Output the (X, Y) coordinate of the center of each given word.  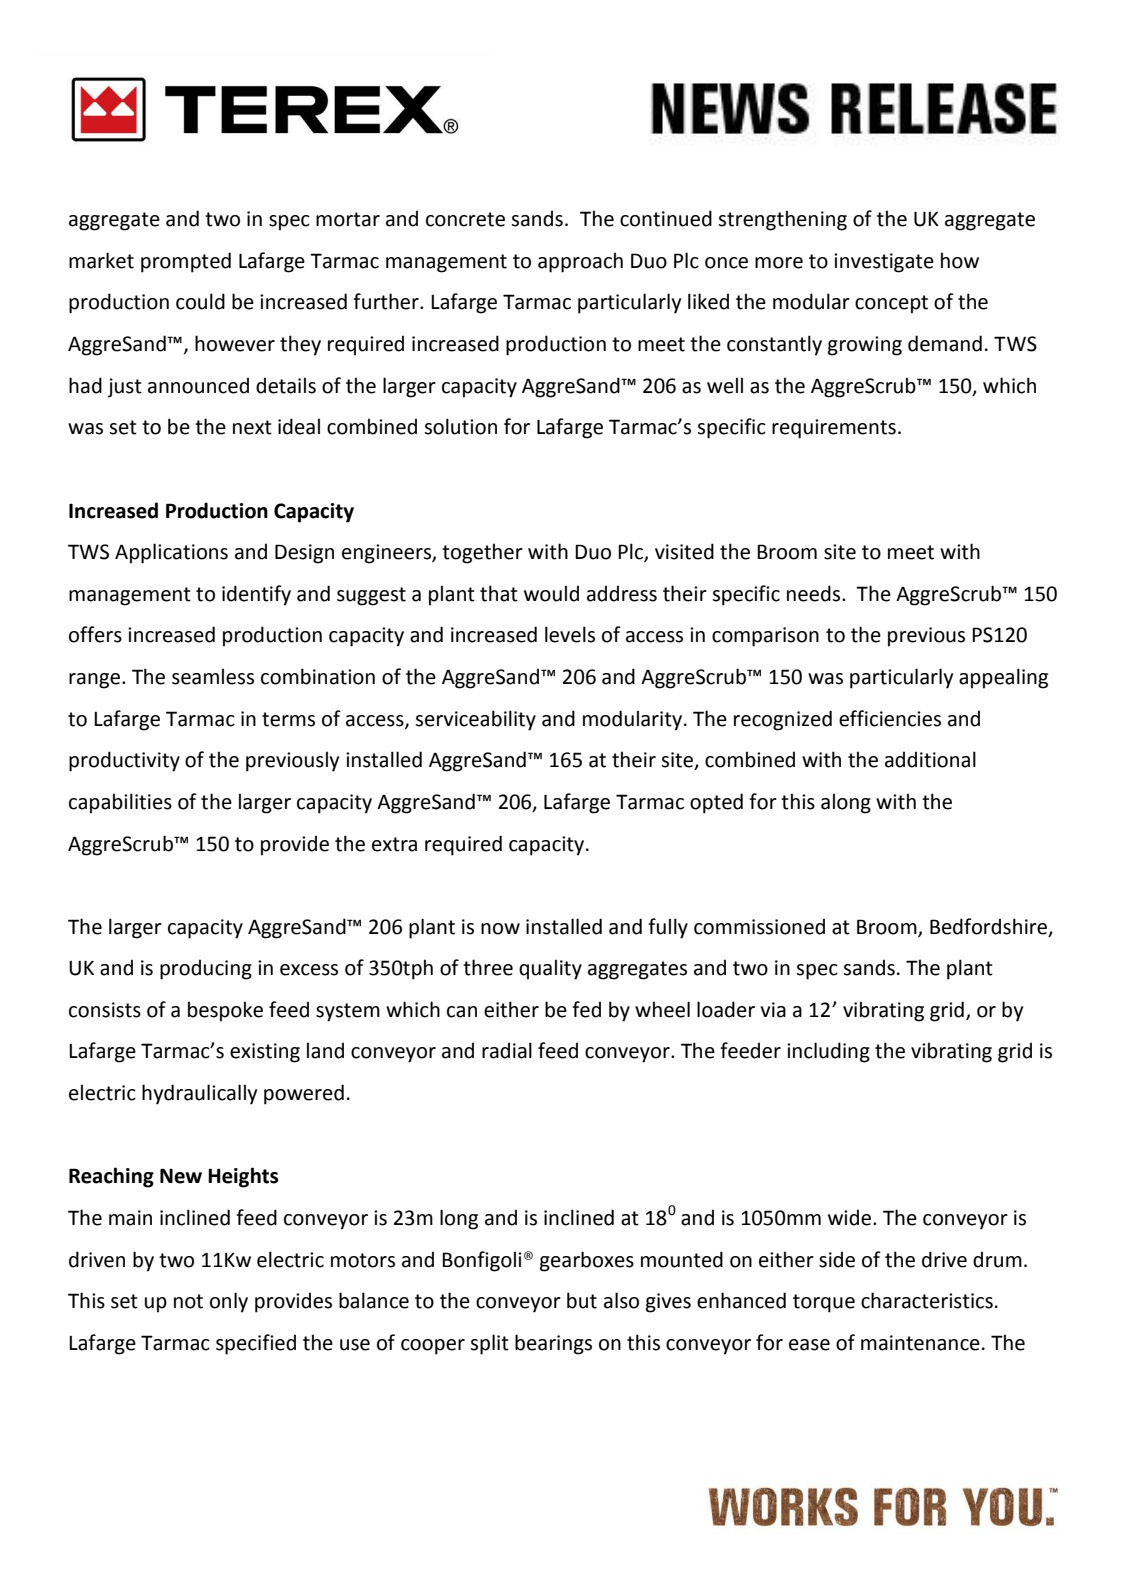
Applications (171, 553)
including (828, 1052)
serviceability (475, 720)
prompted (186, 262)
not (188, 1301)
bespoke (225, 1011)
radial (507, 1050)
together (482, 553)
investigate (884, 263)
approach (580, 262)
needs (815, 593)
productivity (124, 761)
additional (930, 759)
